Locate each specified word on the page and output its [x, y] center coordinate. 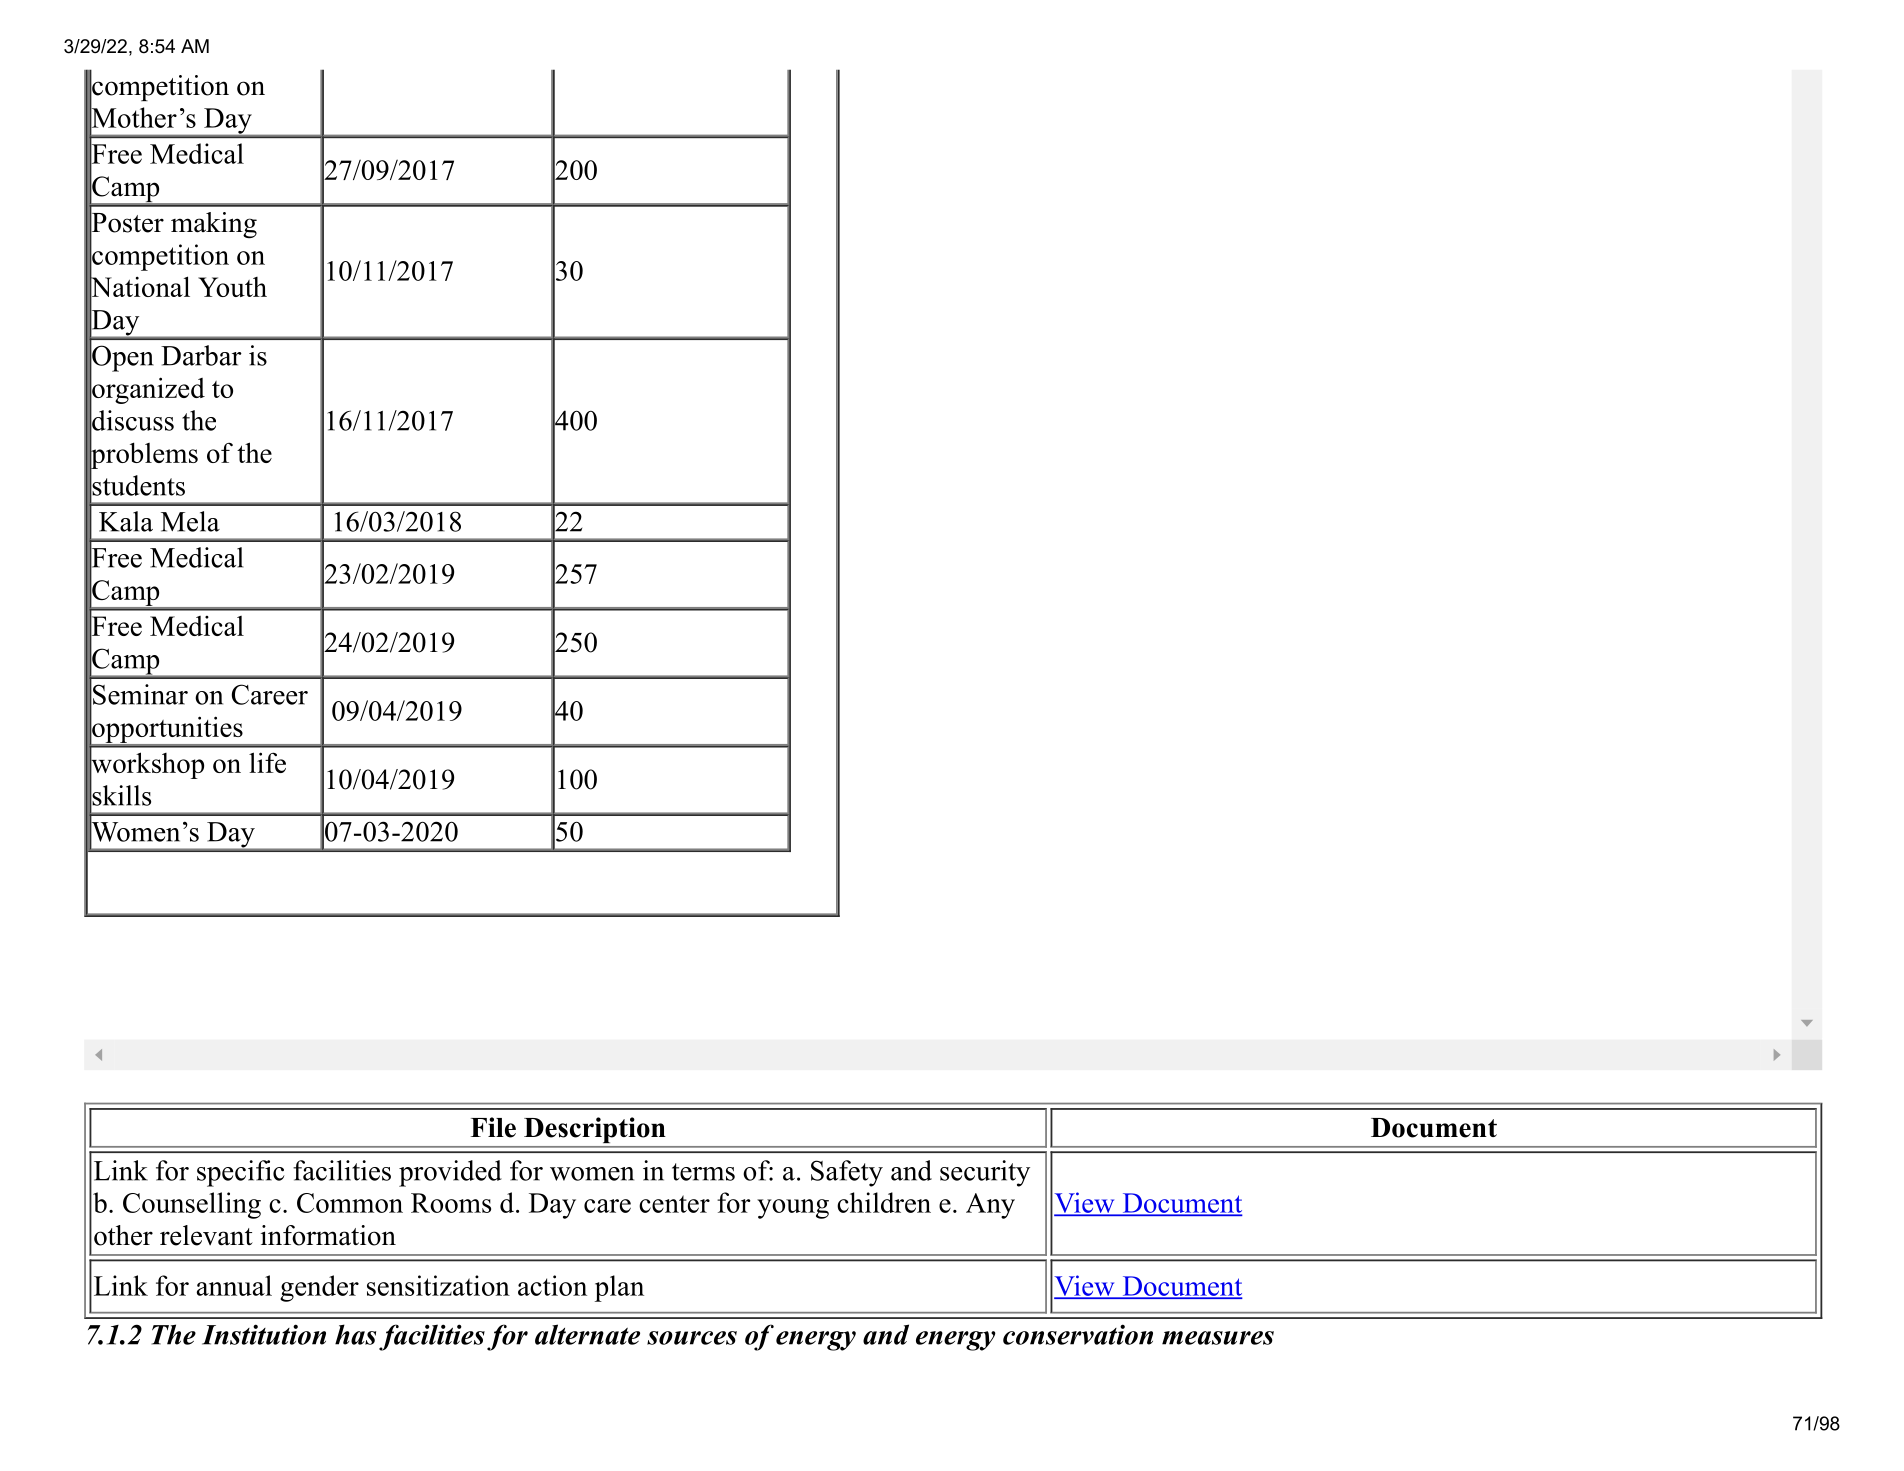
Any [990, 1206]
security [985, 1173]
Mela [190, 521]
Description [594, 1130]
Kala [126, 521]
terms [703, 1172]
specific [241, 1173]
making [214, 225]
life [267, 762]
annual [234, 1285]
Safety [847, 1173]
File [493, 1127]
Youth [232, 287]
